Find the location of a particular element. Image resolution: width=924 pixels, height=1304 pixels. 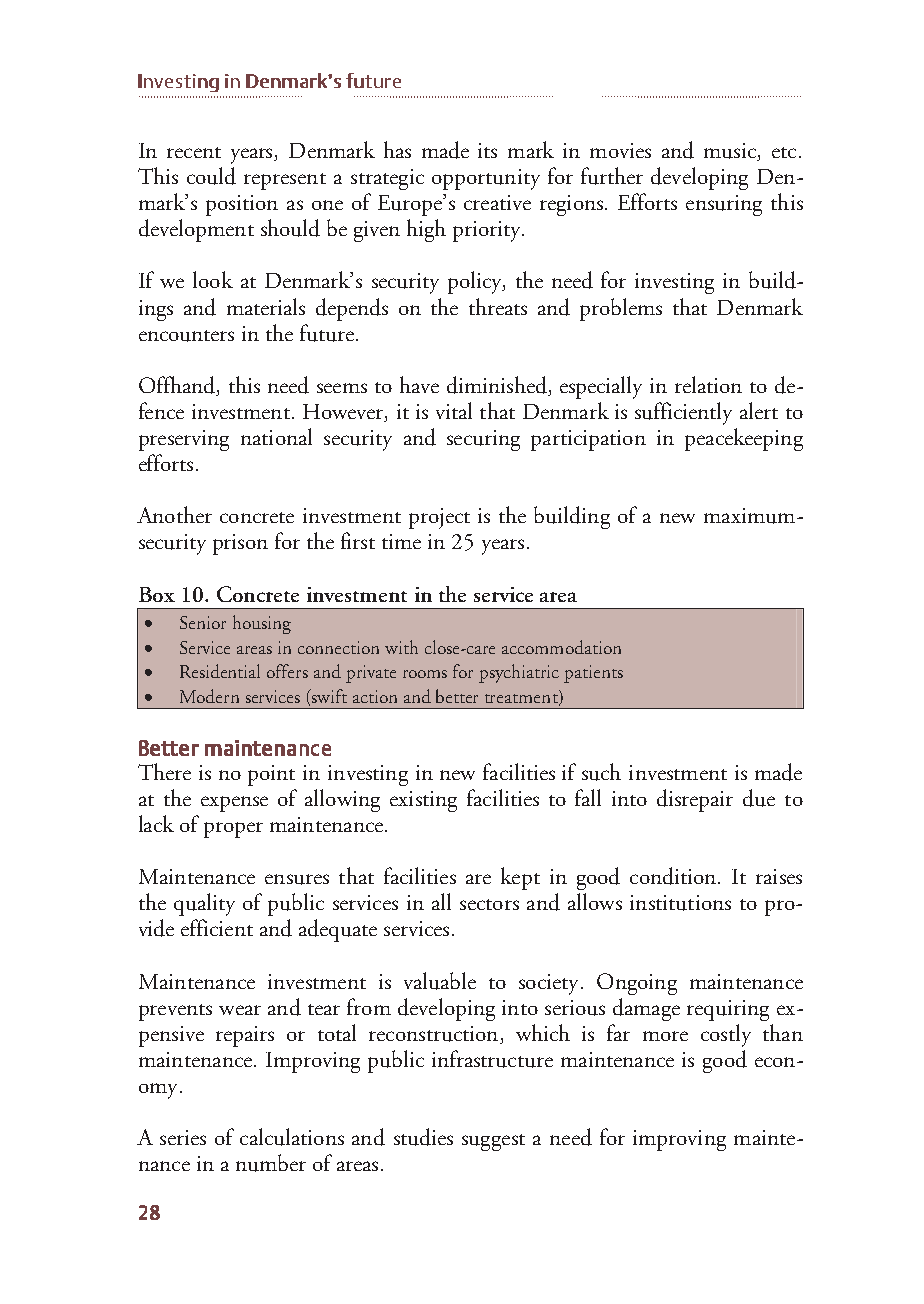

series is located at coordinates (183, 1137).
